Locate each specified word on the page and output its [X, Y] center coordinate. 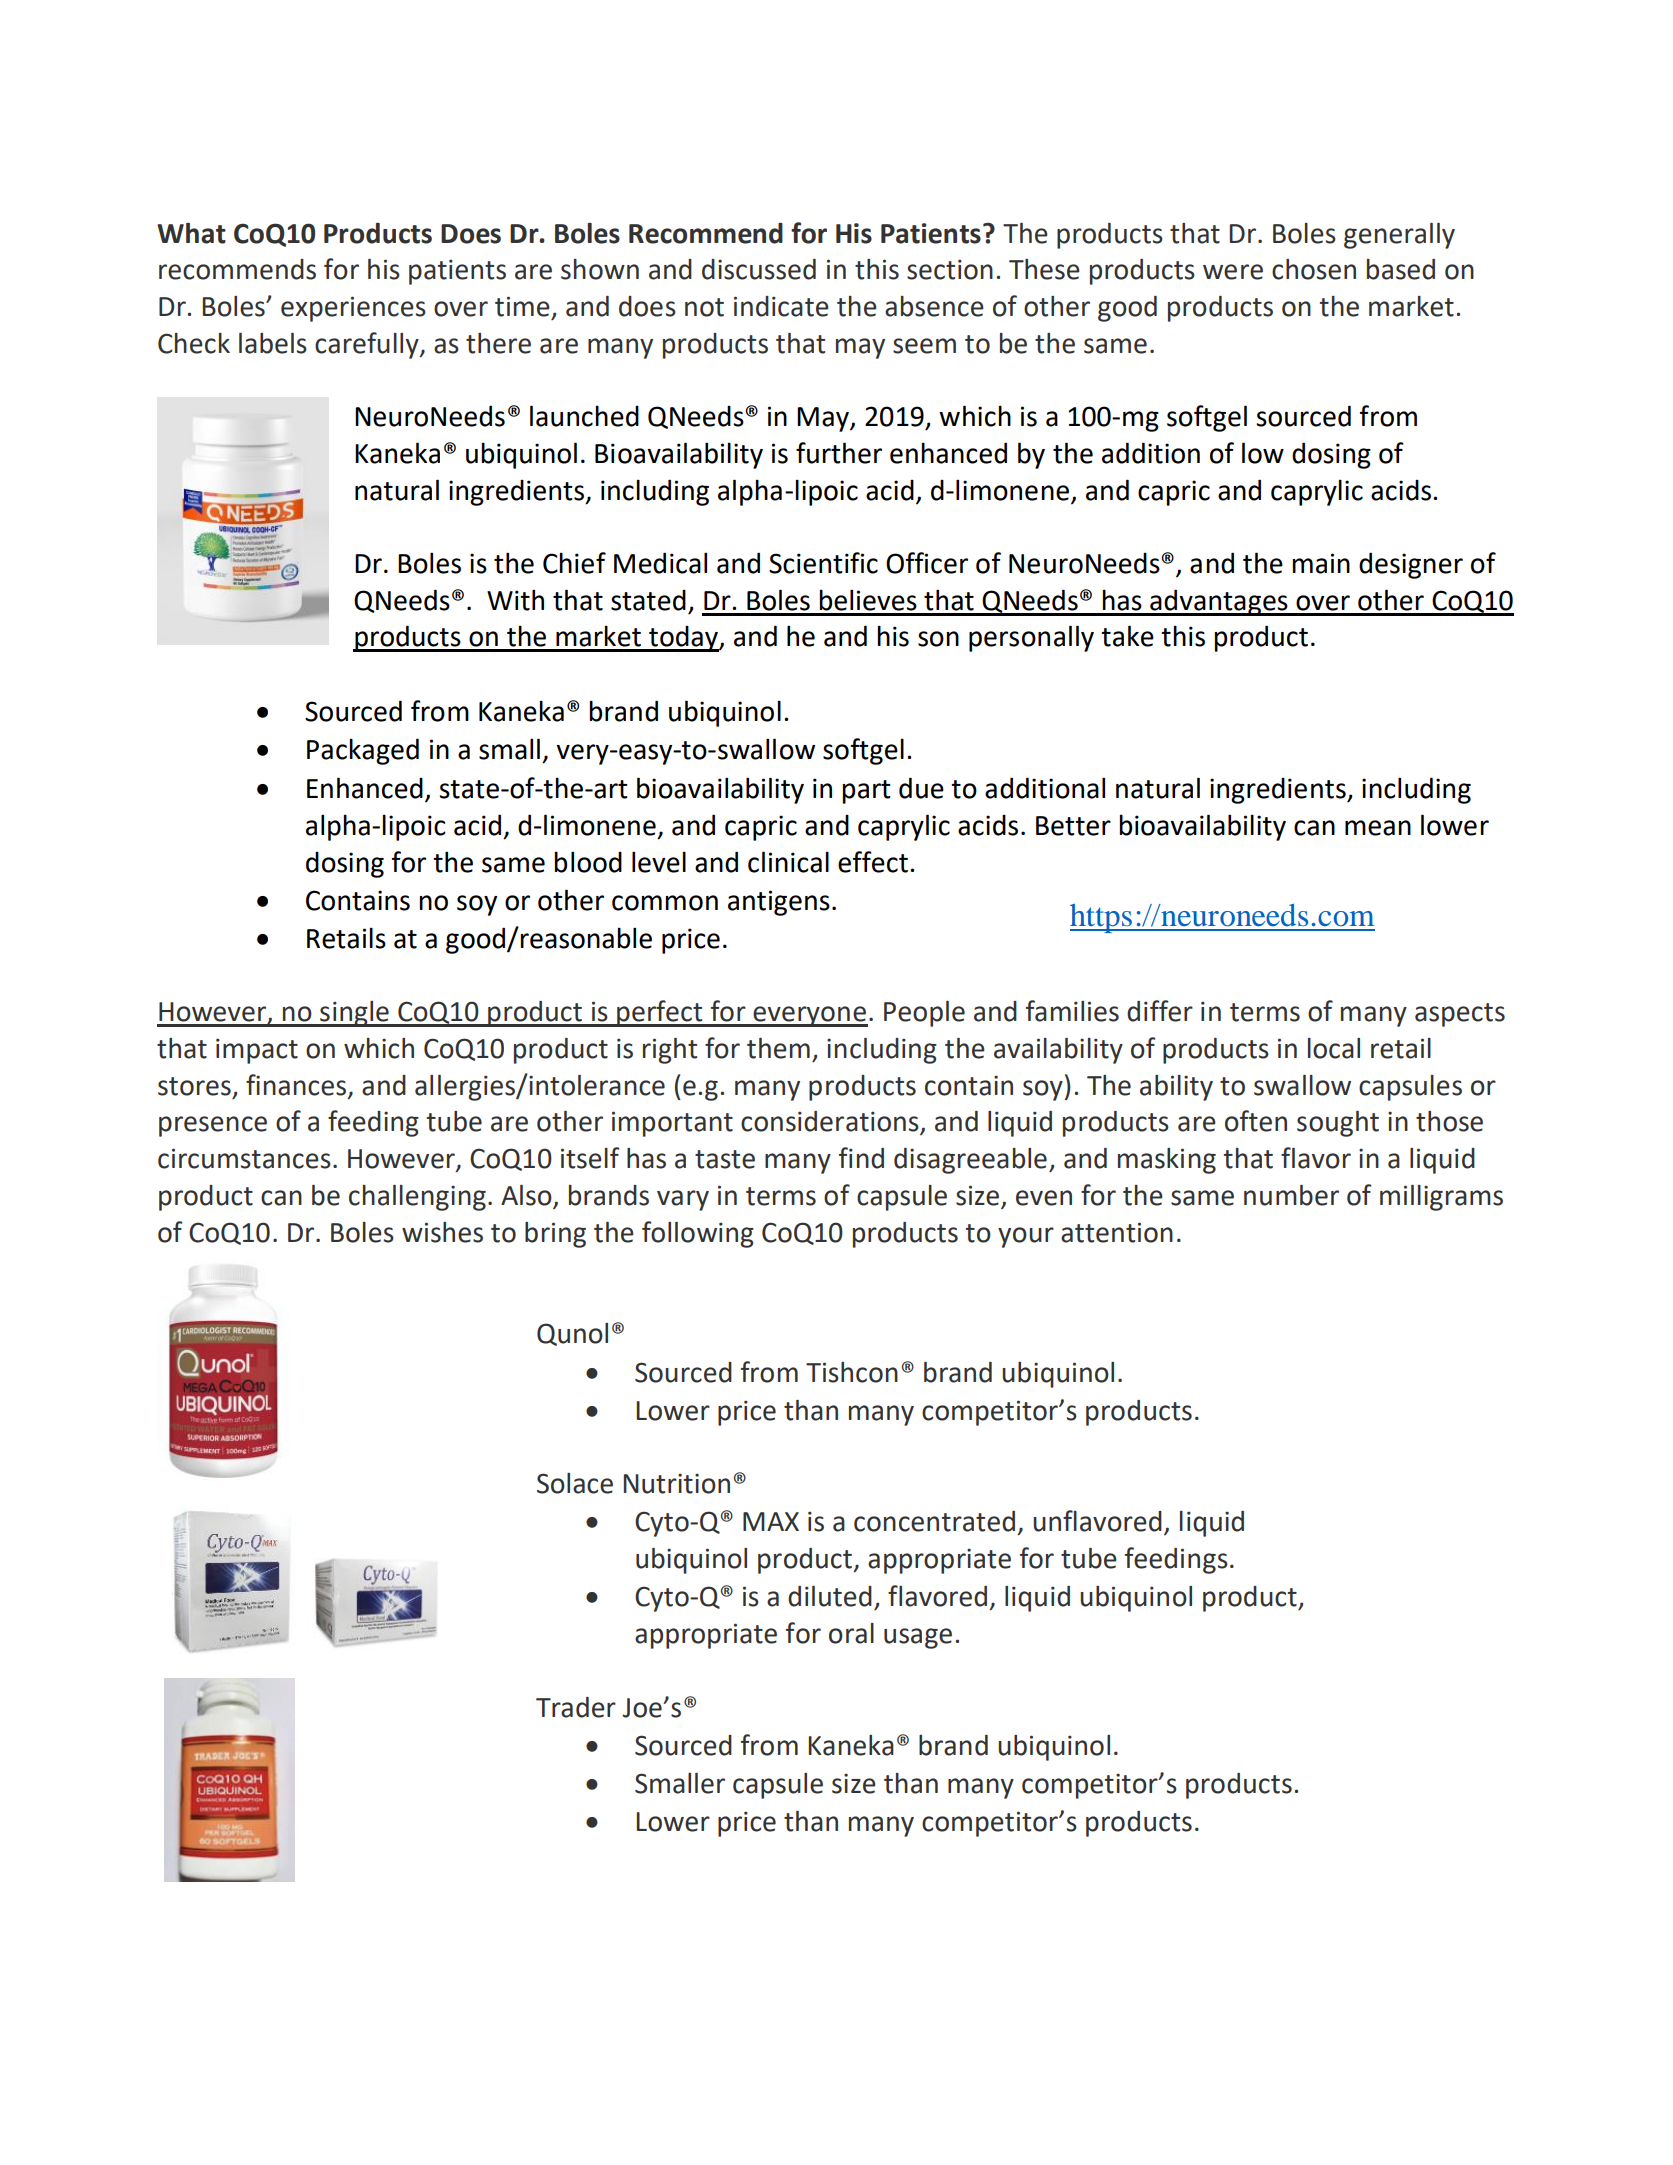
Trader [576, 1707]
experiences [353, 309]
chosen [1314, 269]
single [354, 1014]
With [515, 600]
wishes [442, 1232]
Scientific [823, 563]
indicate [781, 306]
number [1291, 1195]
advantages [1219, 602]
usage [918, 1638]
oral [851, 1633]
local [1334, 1048]
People [924, 1014]
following [698, 1234]
